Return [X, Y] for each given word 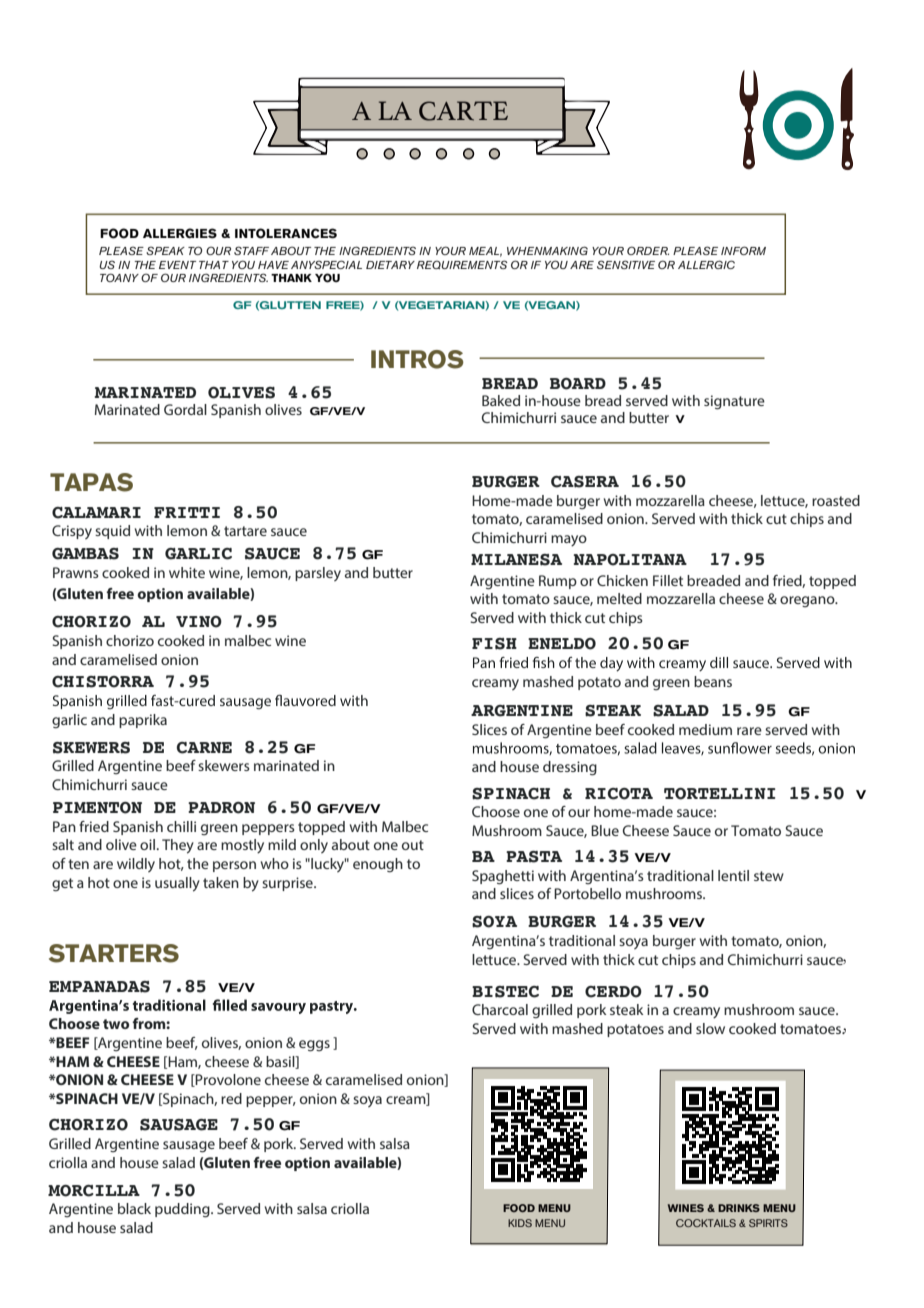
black [134, 1208]
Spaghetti [503, 877]
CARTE [463, 111]
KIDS [520, 1223]
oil [147, 844]
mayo [569, 541]
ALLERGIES [180, 233]
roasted [836, 500]
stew [769, 876]
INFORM [743, 250]
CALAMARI [96, 513]
